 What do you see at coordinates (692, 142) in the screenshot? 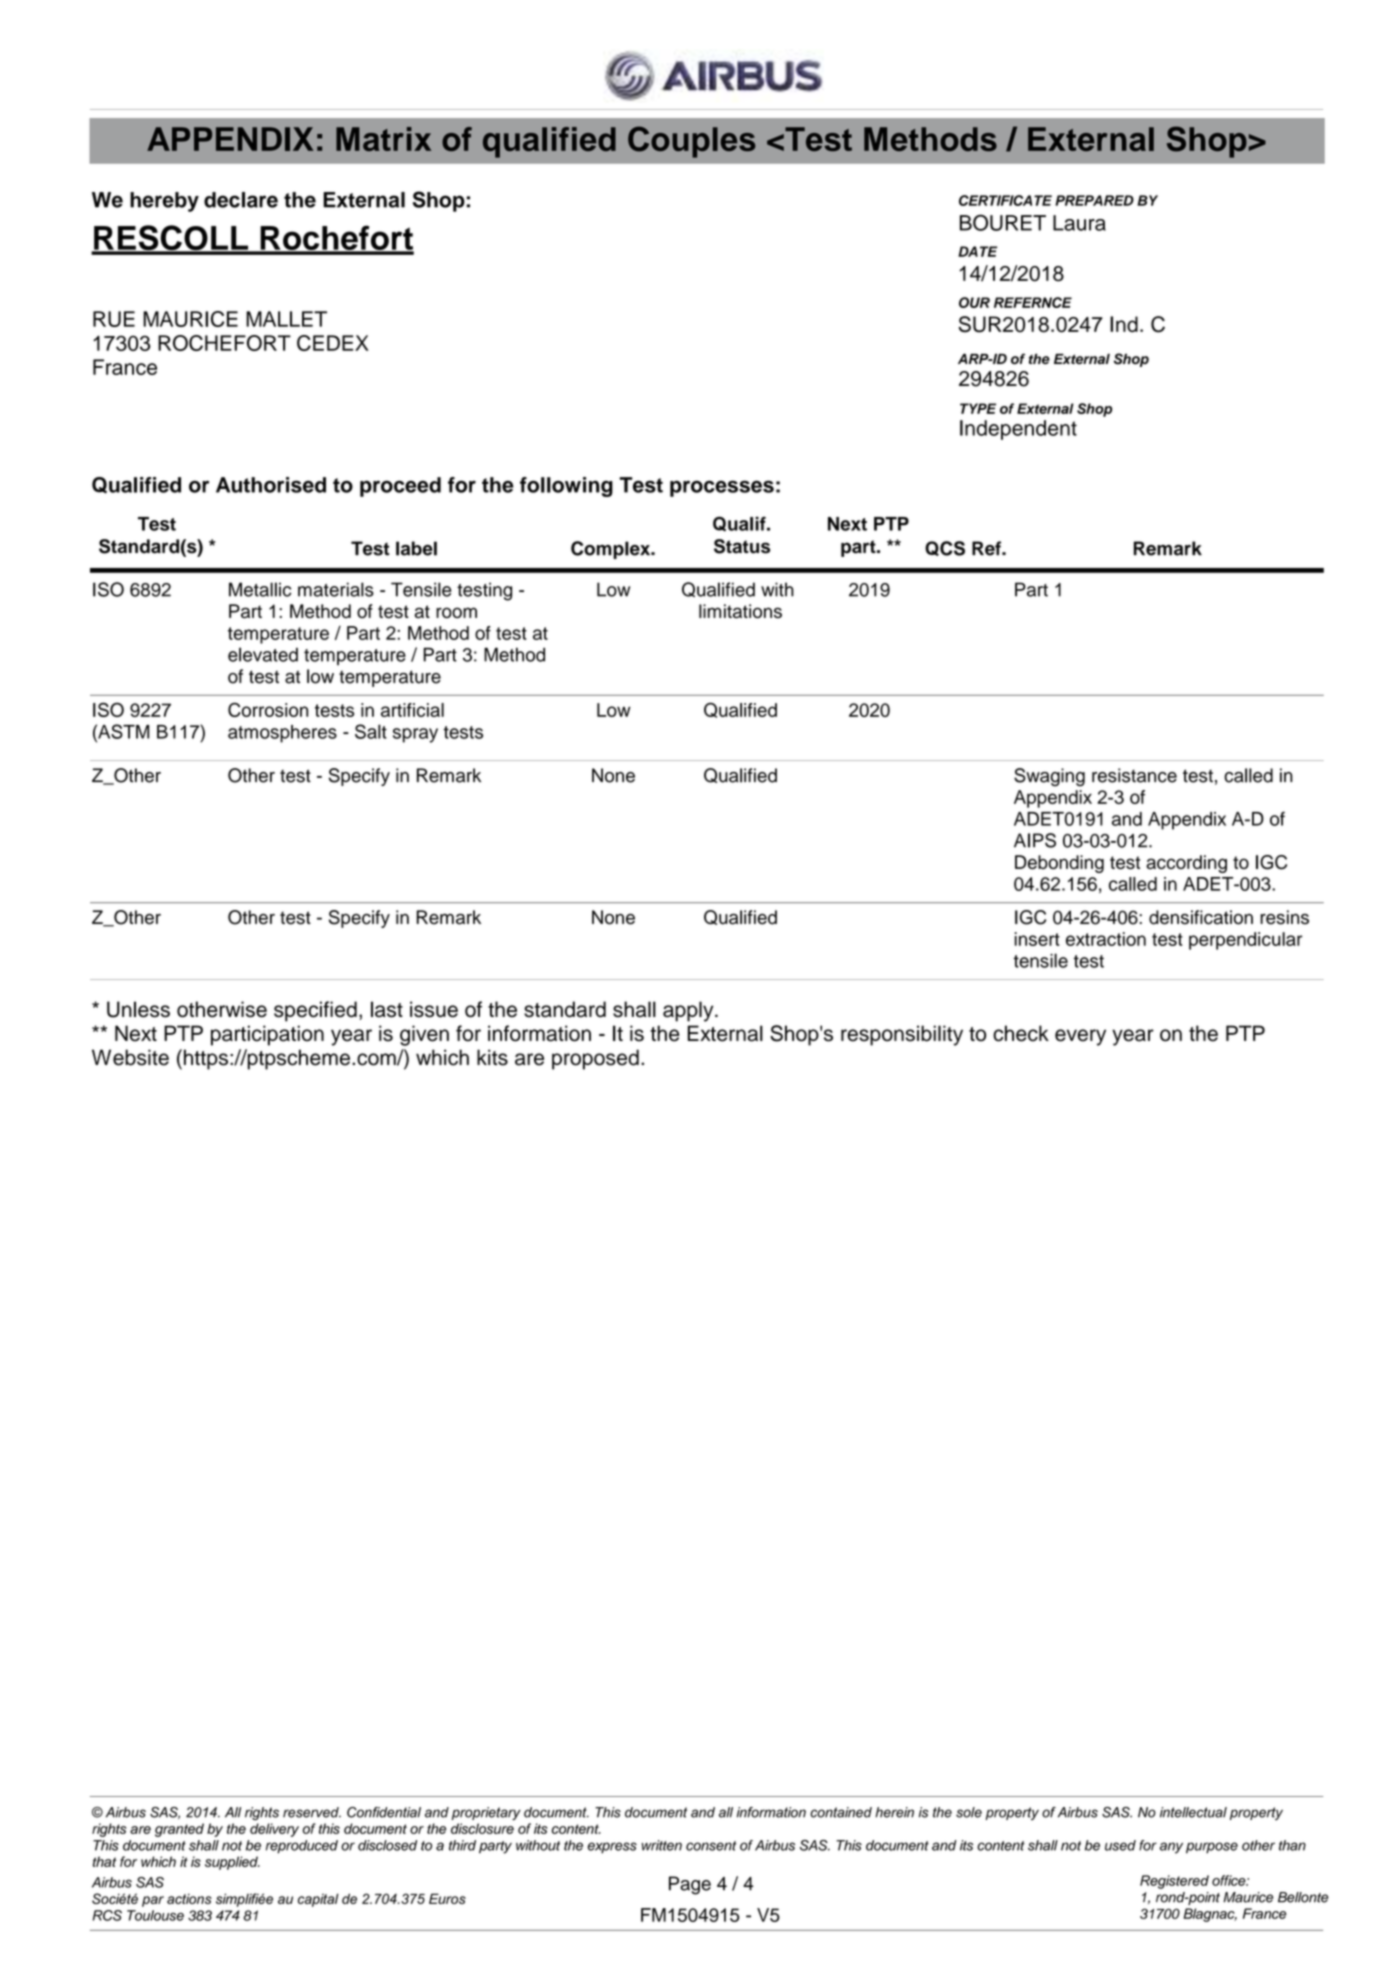
I see `Couples` at bounding box center [692, 142].
